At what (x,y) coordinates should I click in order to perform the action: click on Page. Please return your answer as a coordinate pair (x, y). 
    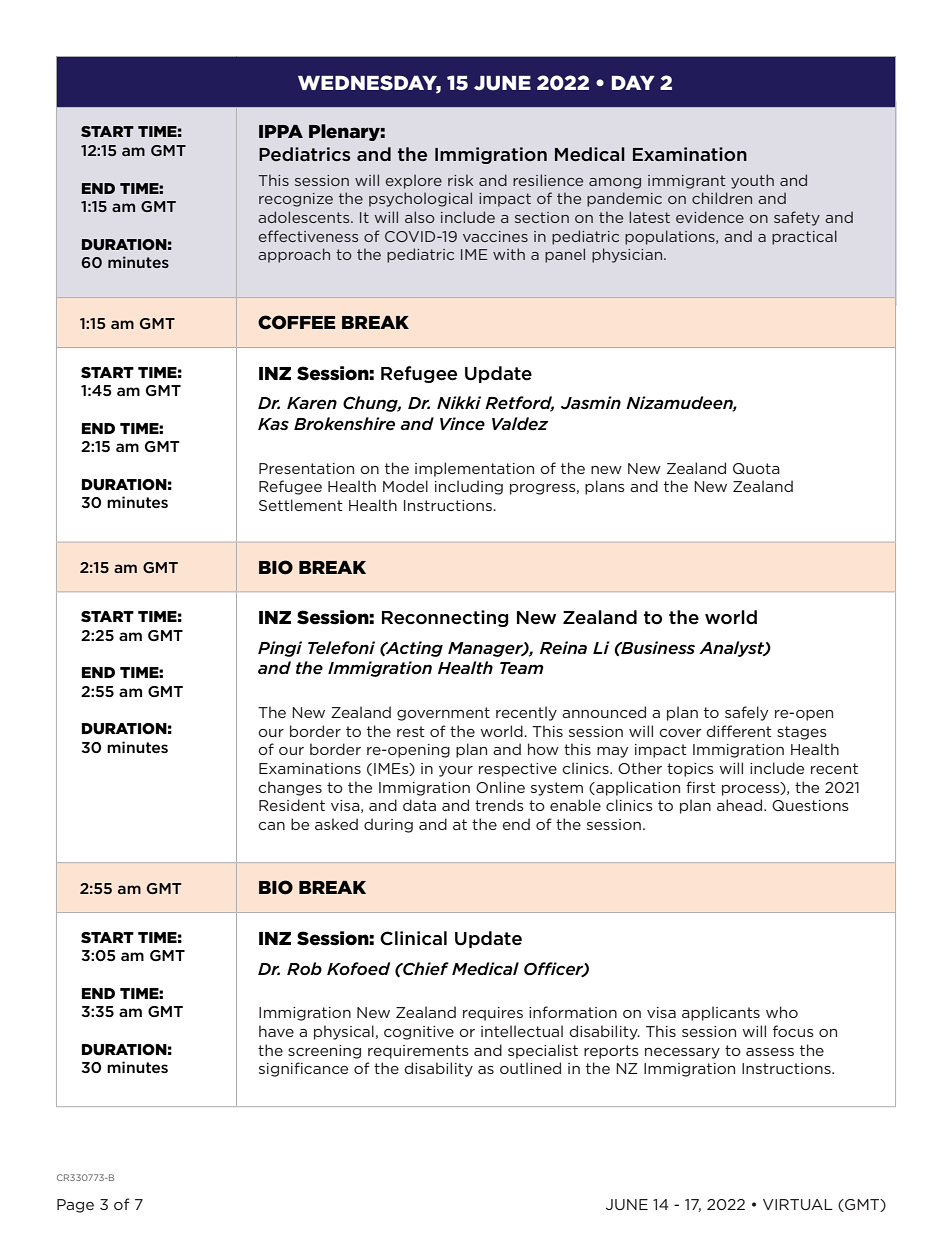
    Looking at the image, I should click on (75, 1206).
